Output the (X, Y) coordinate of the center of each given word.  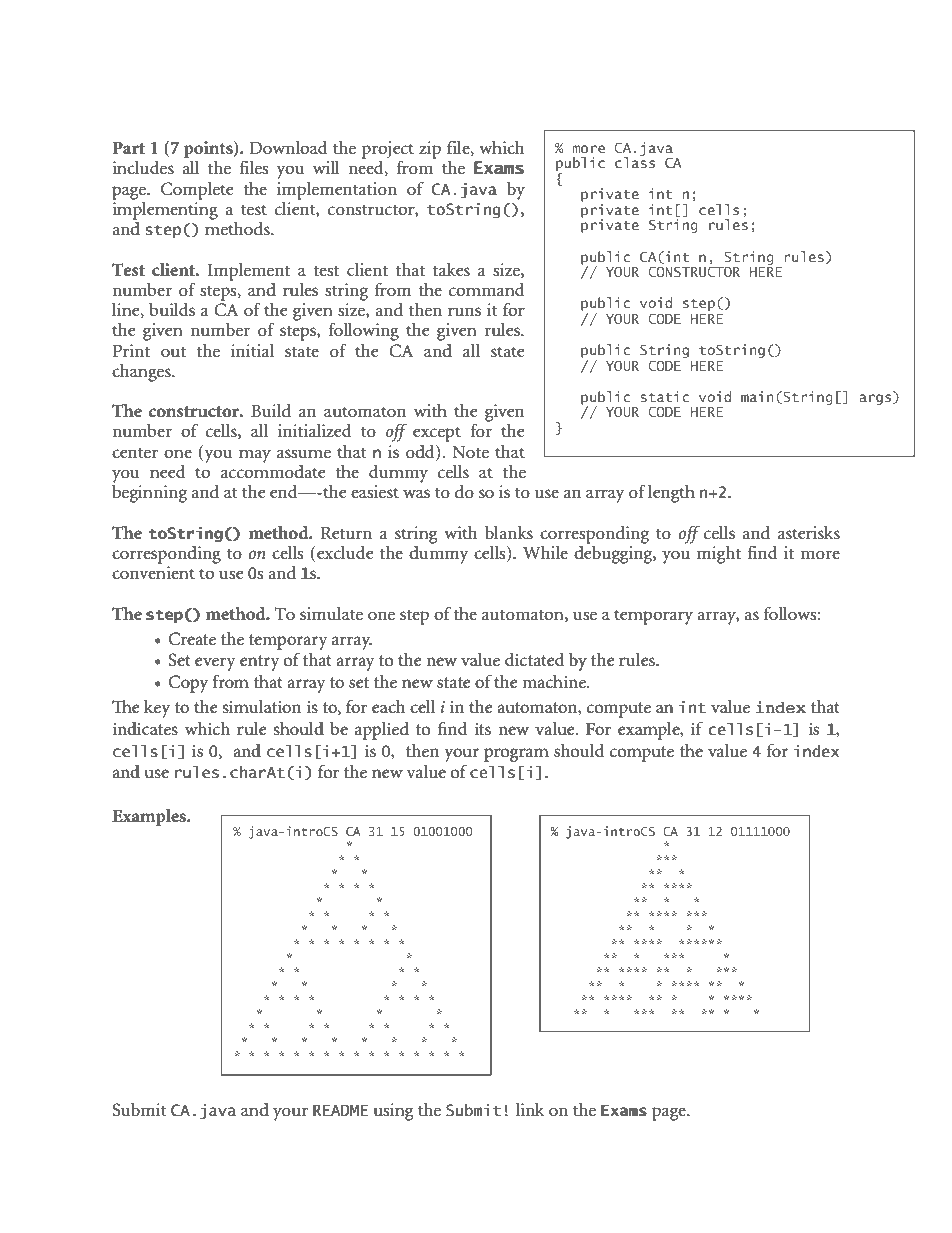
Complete (197, 191)
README (340, 1110)
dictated (535, 660)
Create (192, 639)
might (719, 555)
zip (430, 150)
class (635, 161)
